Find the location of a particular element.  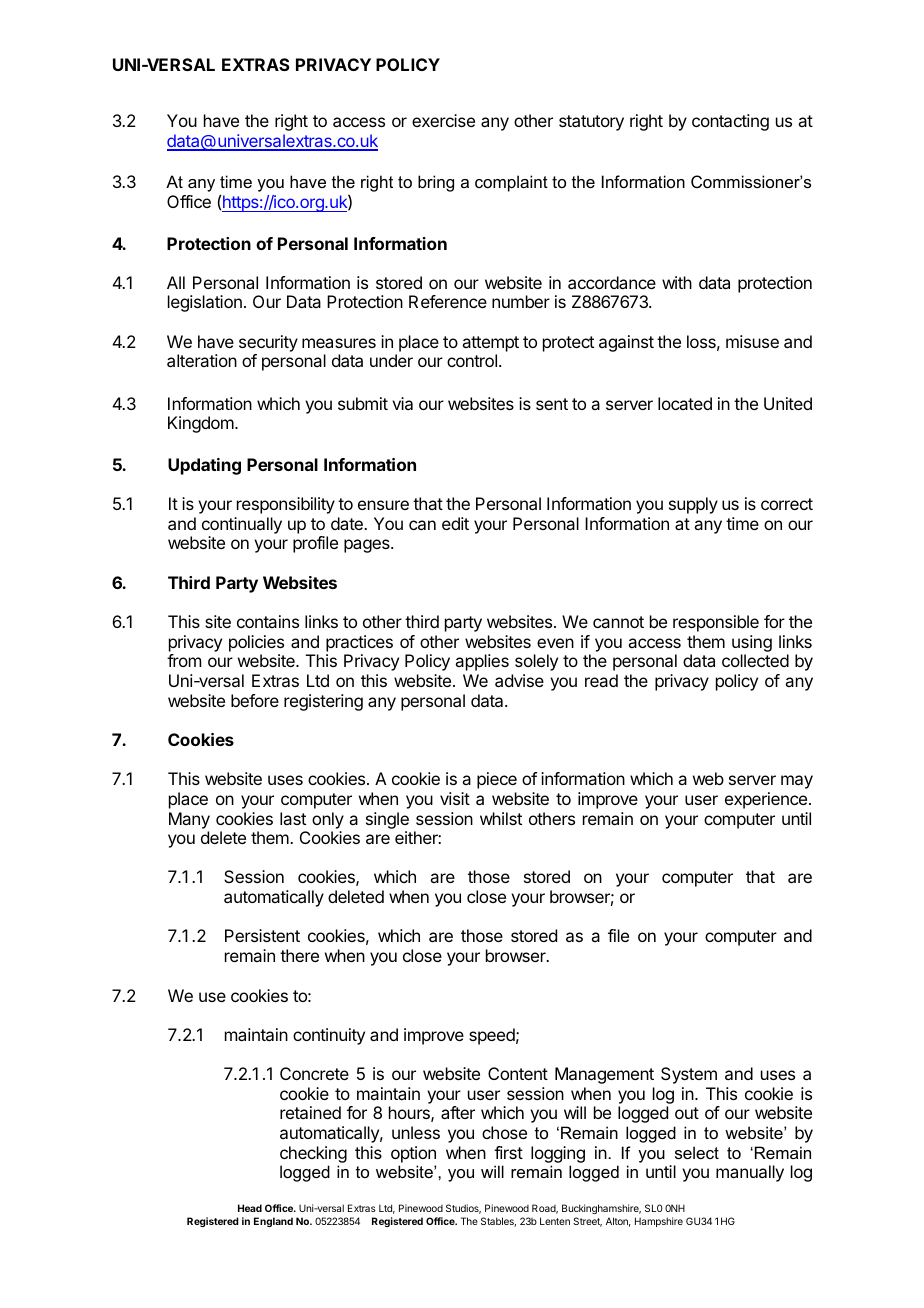

security is located at coordinates (268, 343).
